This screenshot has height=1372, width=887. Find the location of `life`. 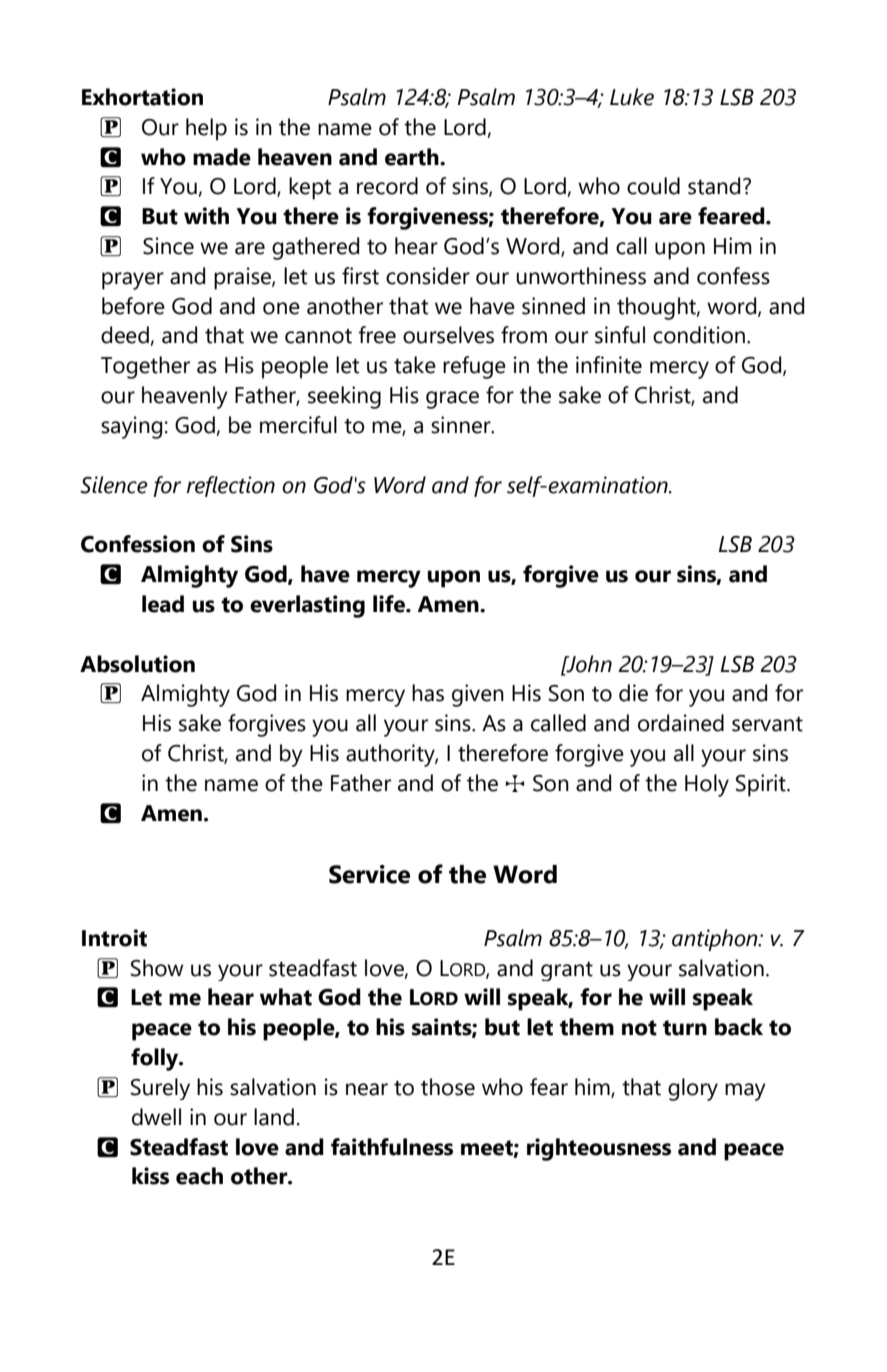

life is located at coordinates (390, 604).
